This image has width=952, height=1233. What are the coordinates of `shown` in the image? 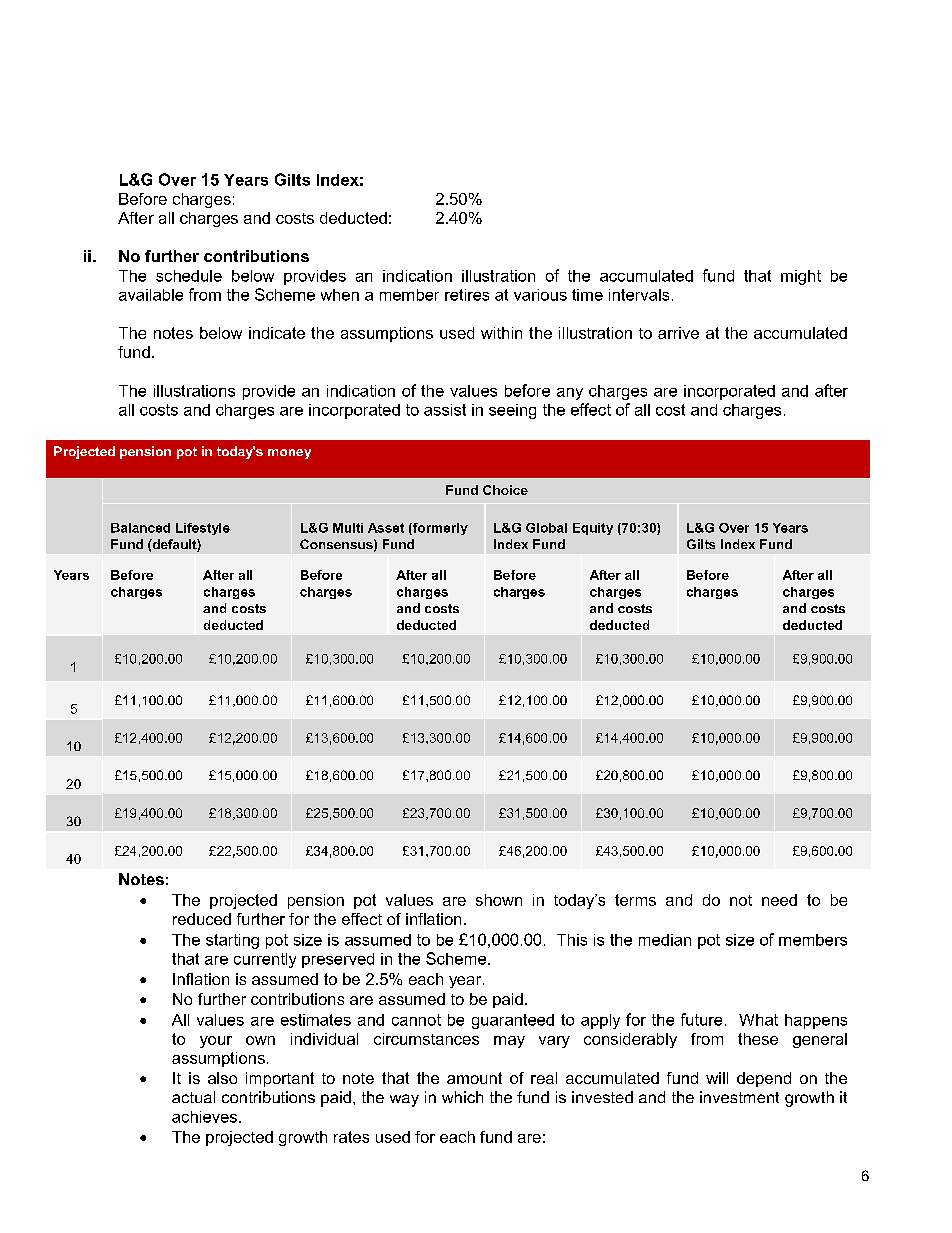 It's located at (499, 900).
